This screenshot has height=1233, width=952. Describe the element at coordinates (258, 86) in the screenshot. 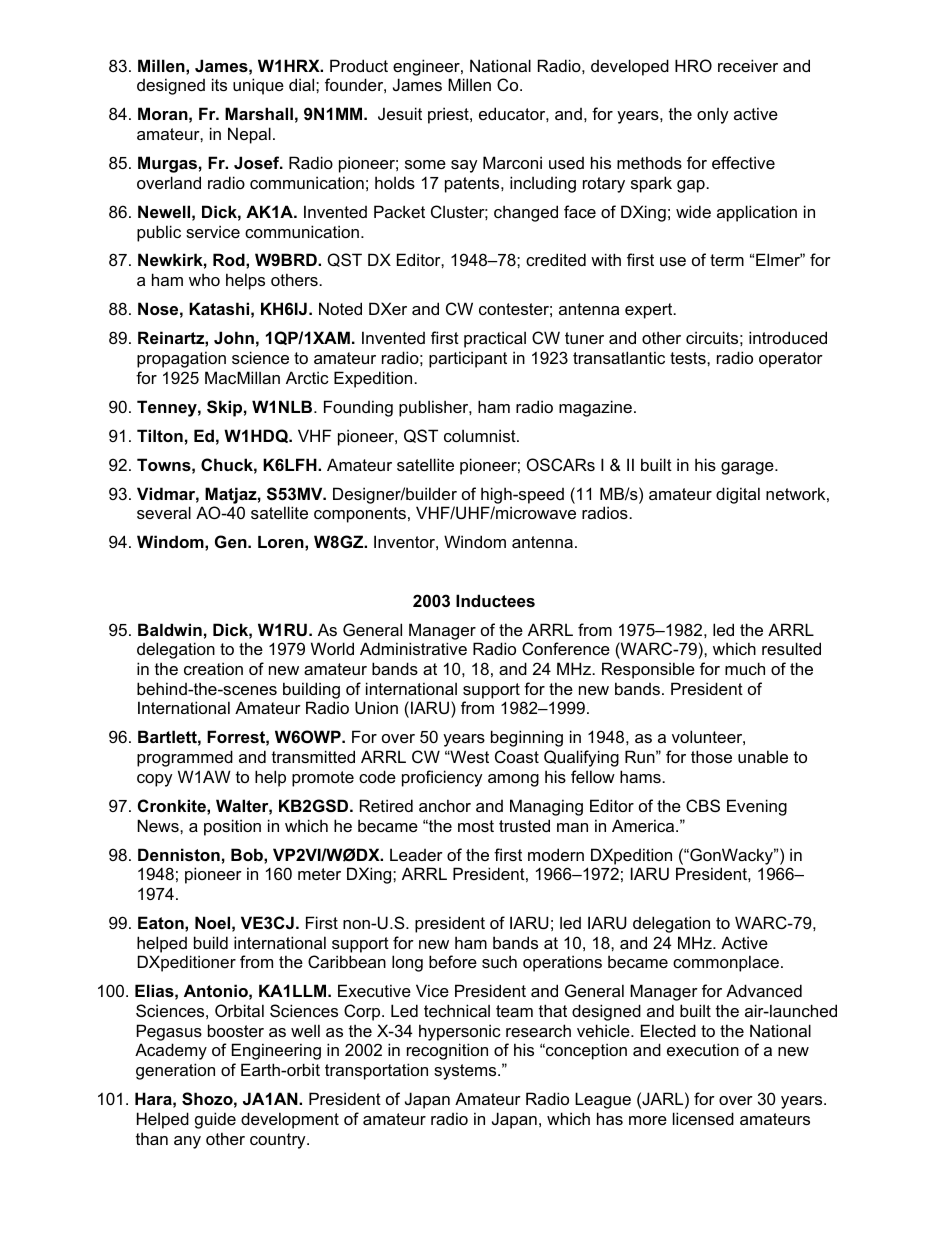

I see `unique` at that location.
